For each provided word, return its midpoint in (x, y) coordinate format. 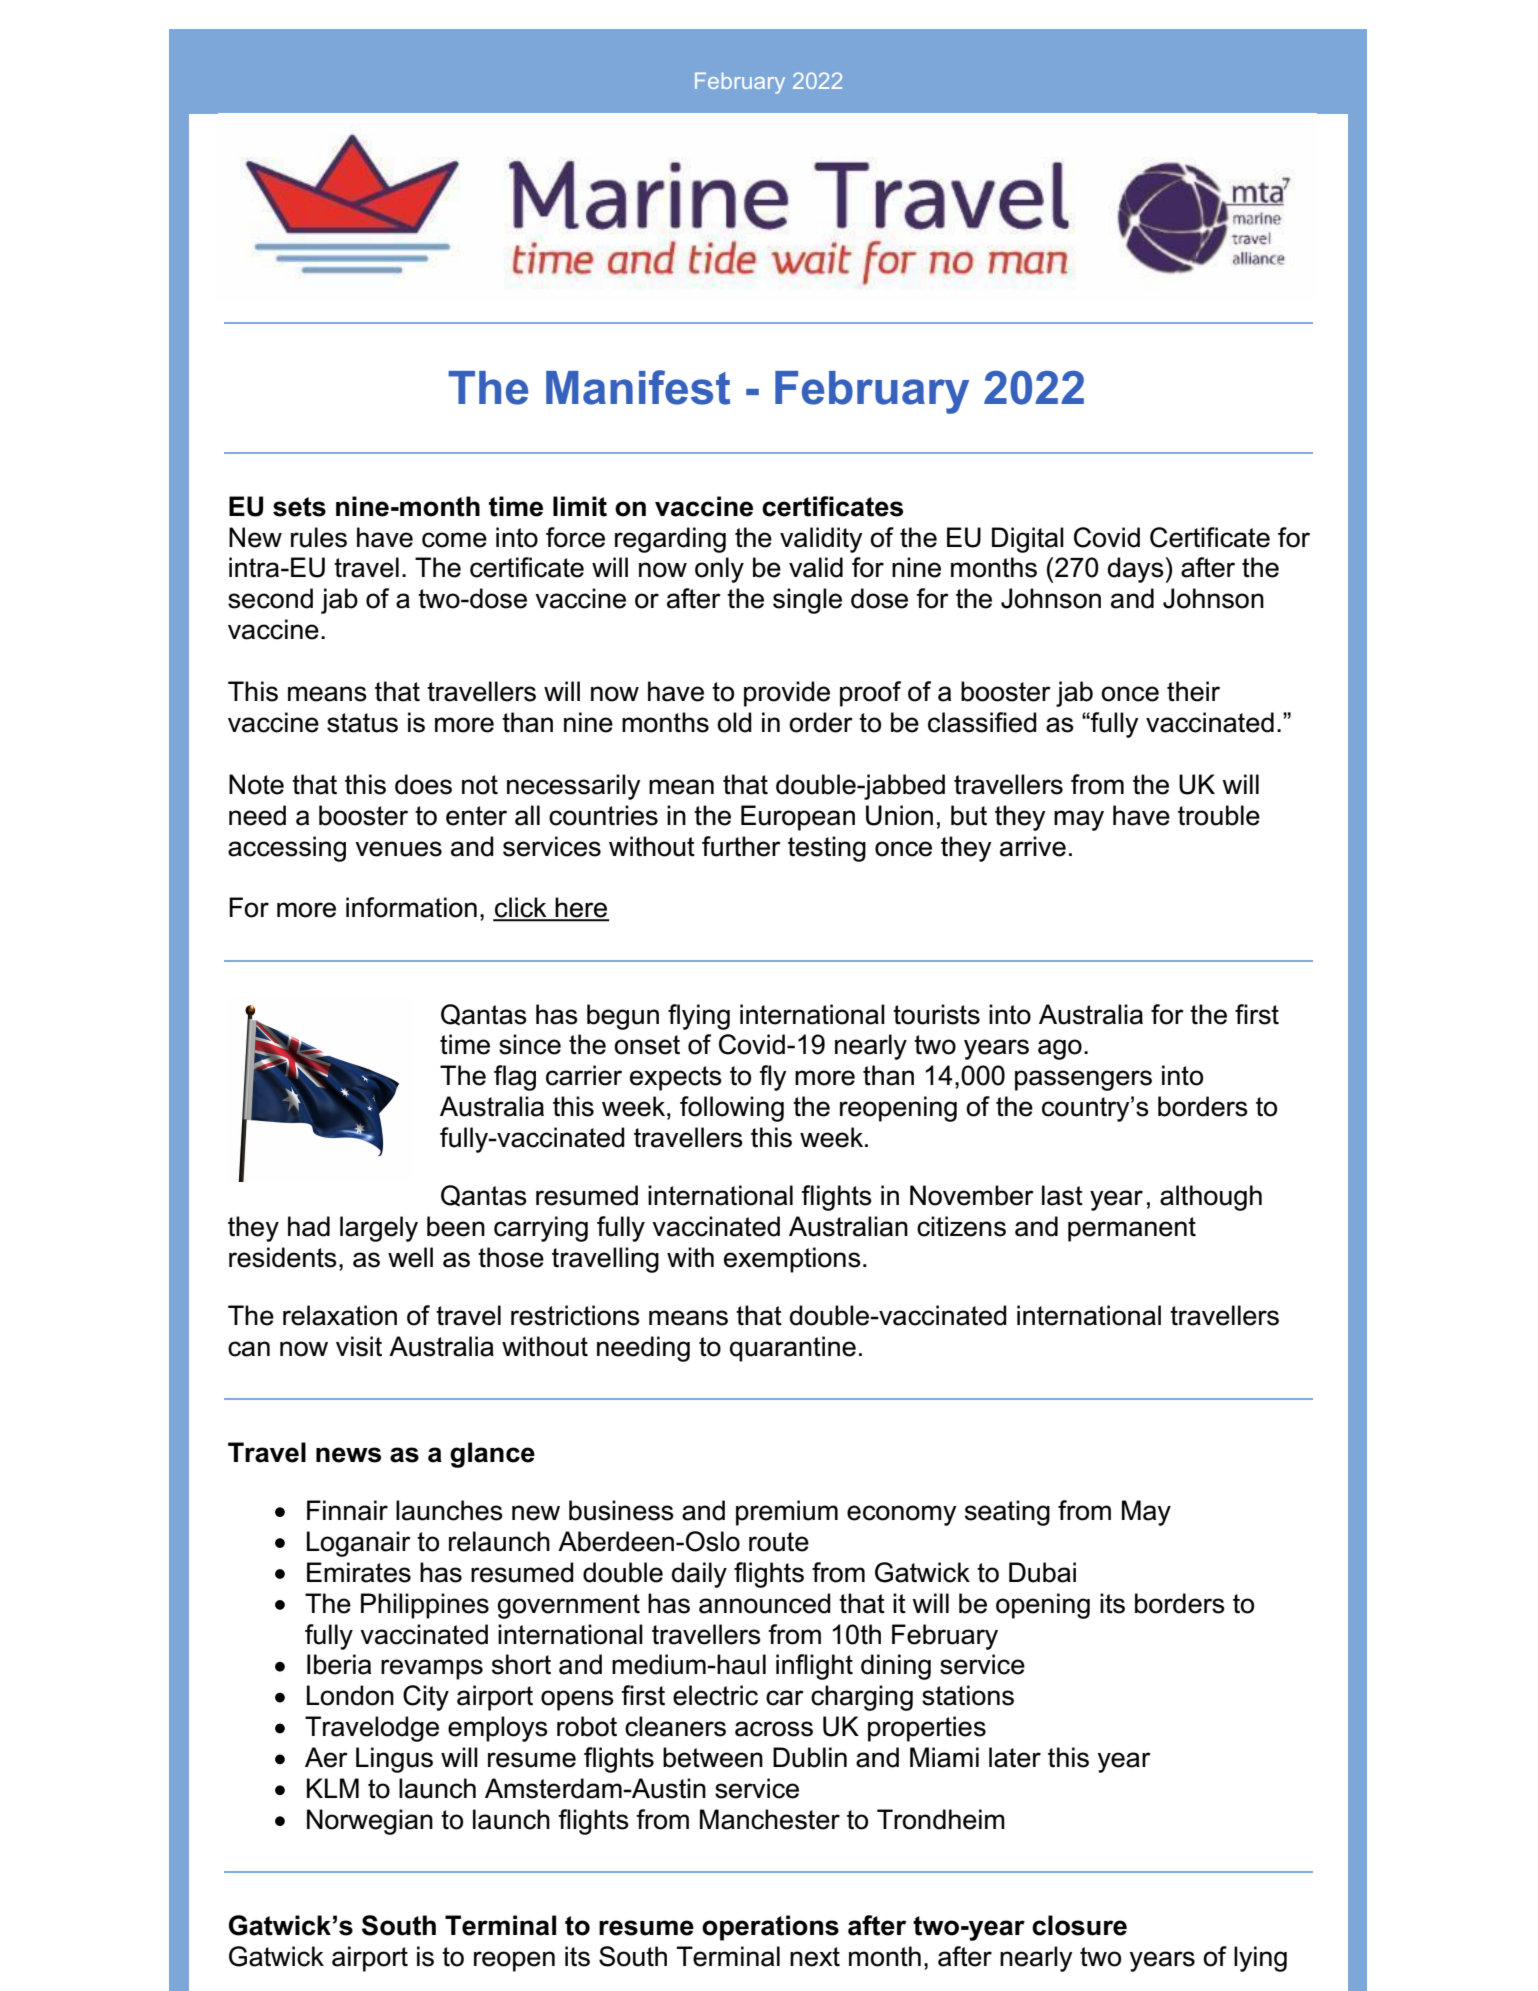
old (734, 722)
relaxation (340, 1315)
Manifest (638, 387)
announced (765, 1603)
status (362, 723)
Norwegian (370, 1822)
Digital (1028, 540)
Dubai (1042, 1572)
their (1193, 691)
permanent (1132, 1229)
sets (299, 507)
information (411, 907)
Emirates (359, 1572)
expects (676, 1078)
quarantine (793, 1349)
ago (1060, 1049)
